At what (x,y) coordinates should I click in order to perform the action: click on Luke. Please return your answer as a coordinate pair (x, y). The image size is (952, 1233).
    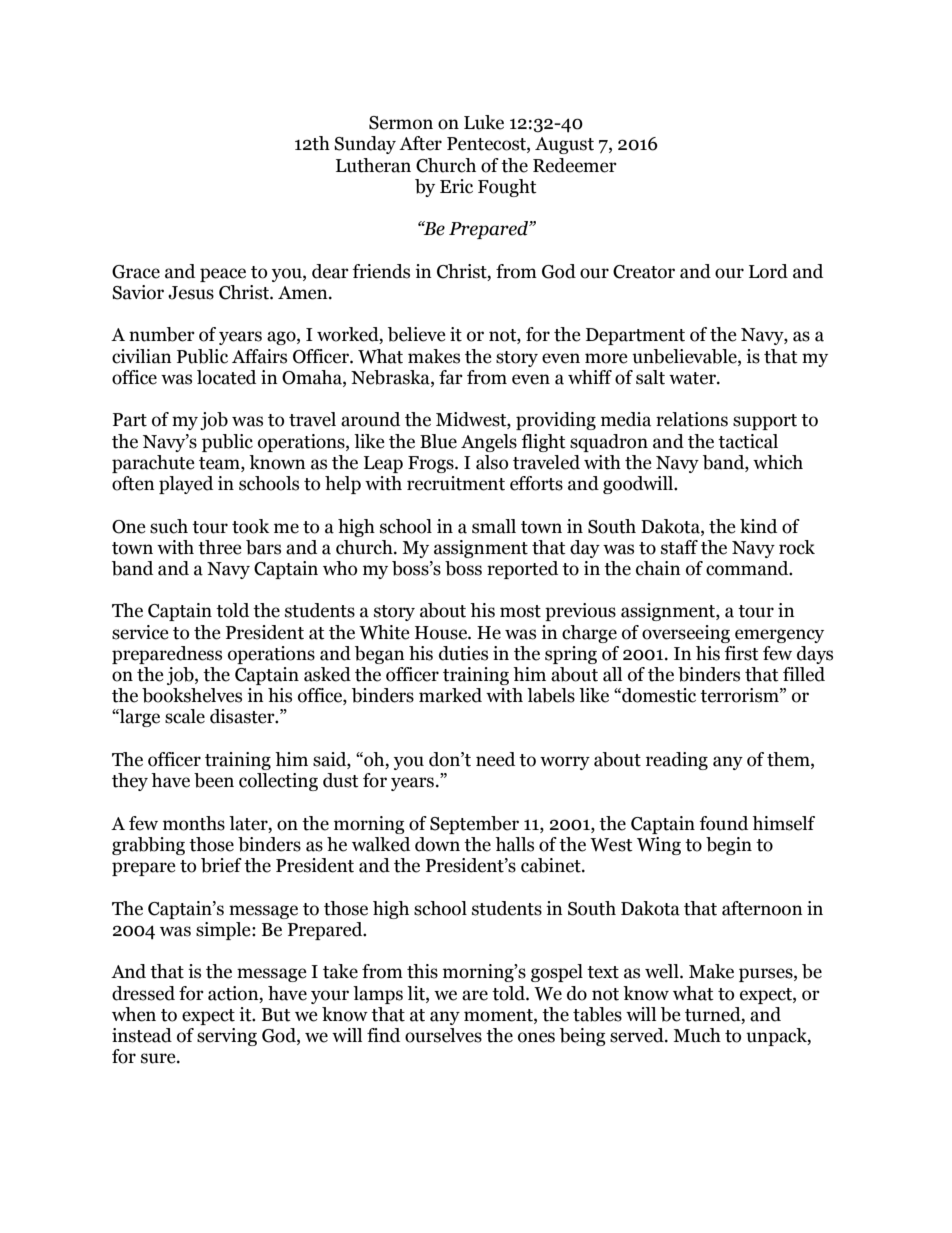
    Looking at the image, I should click on (484, 122).
